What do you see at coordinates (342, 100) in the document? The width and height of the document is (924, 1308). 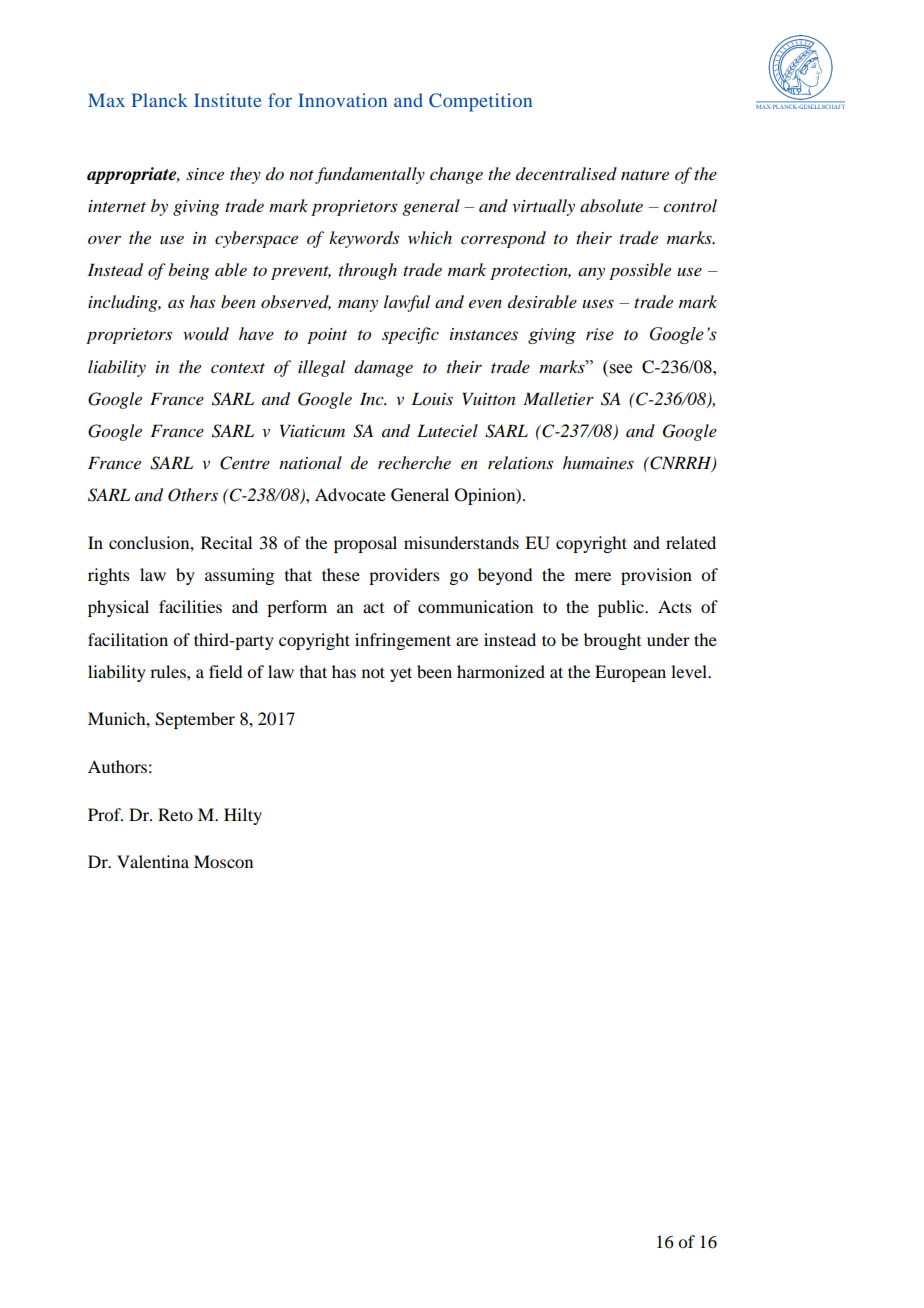 I see `Innovation` at bounding box center [342, 100].
